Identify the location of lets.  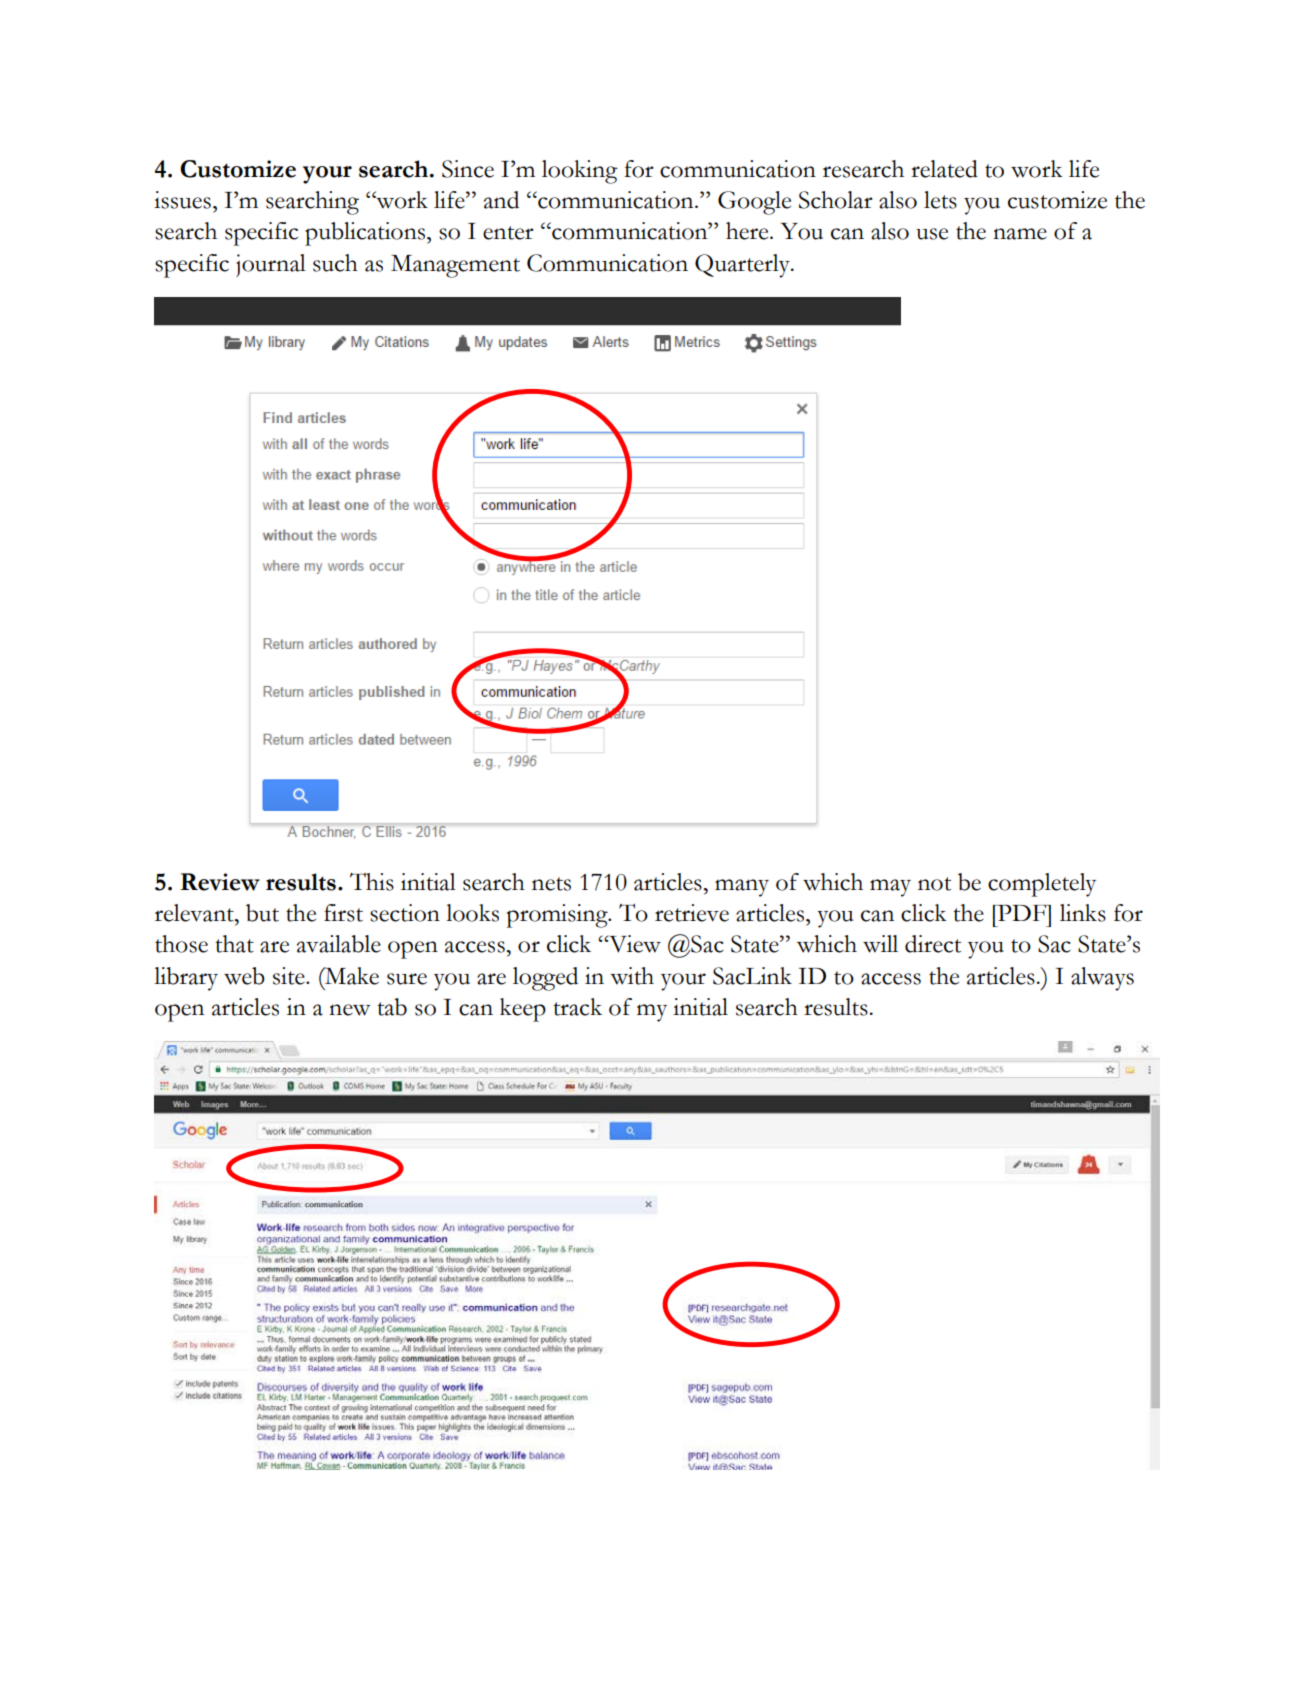
(940, 200).
